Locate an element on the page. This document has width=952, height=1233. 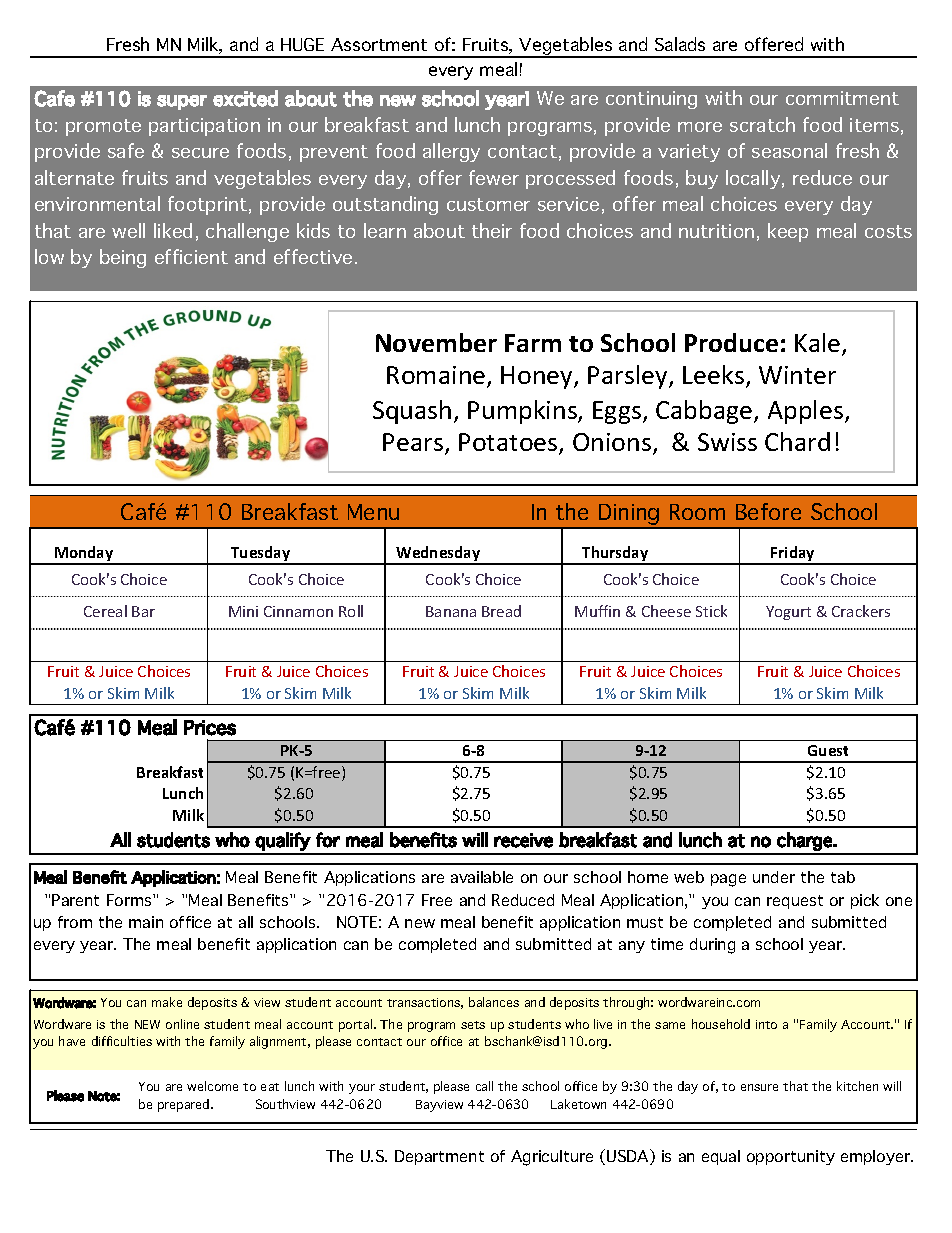
super is located at coordinates (182, 102).
